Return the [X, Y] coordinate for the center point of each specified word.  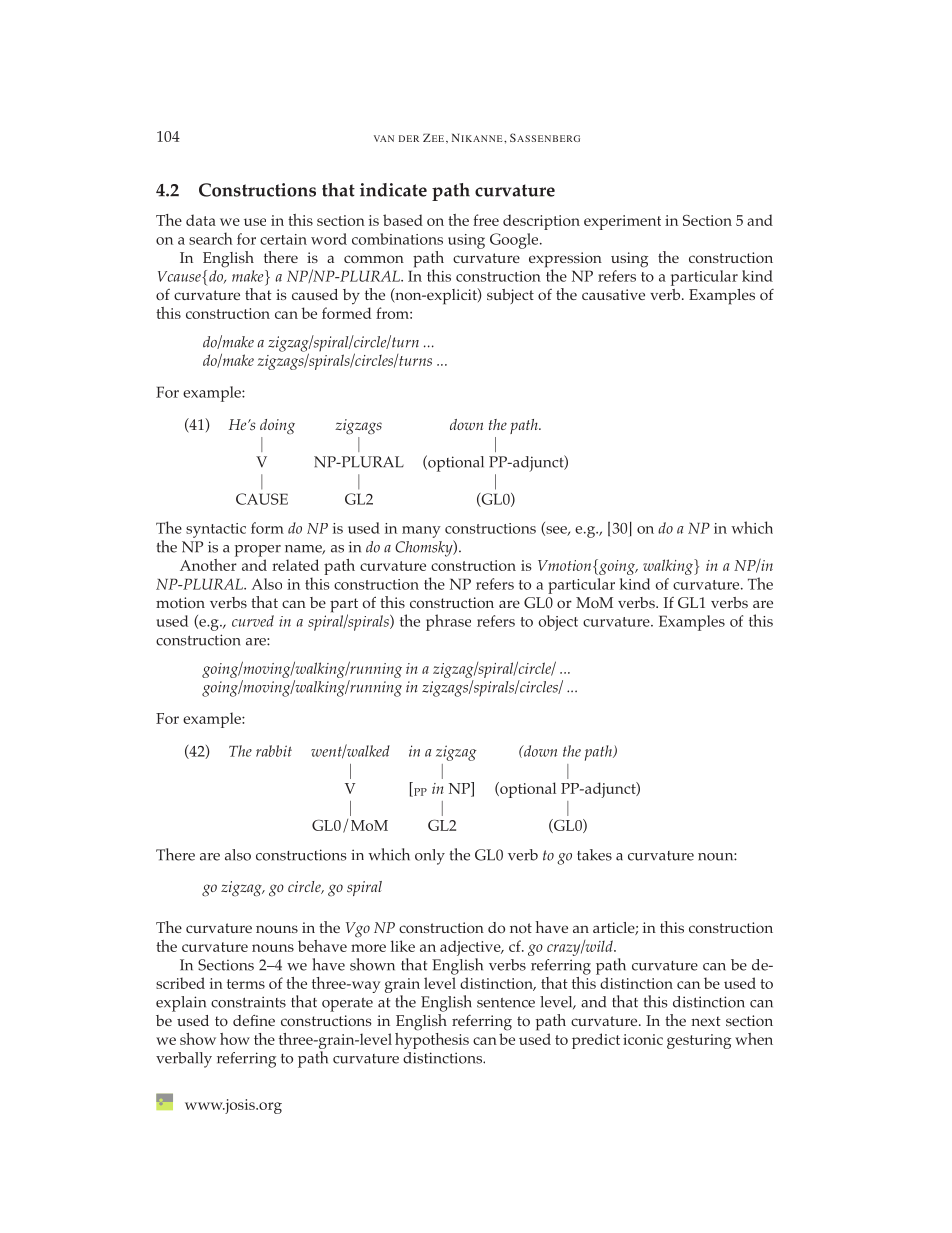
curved [253, 621]
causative [613, 294]
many [421, 532]
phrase [448, 622]
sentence [506, 1003]
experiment [622, 222]
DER [409, 138]
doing [277, 426]
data [201, 220]
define [254, 1020]
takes [594, 855]
